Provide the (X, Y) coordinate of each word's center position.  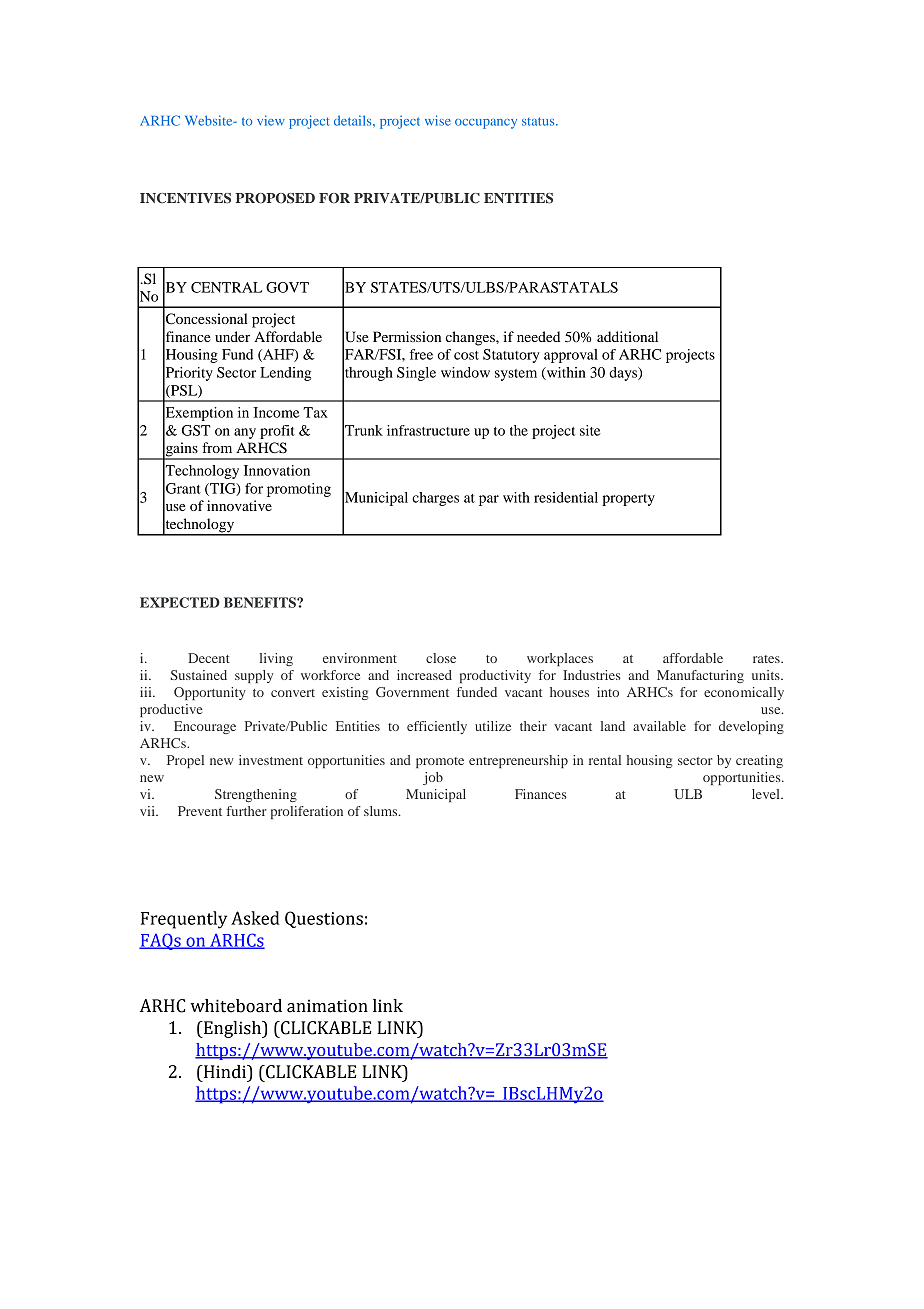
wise (438, 120)
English (232, 1029)
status (539, 121)
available (659, 726)
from (217, 447)
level (767, 794)
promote (440, 762)
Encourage (205, 727)
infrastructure (428, 430)
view (271, 120)
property (628, 500)
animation (327, 1006)
